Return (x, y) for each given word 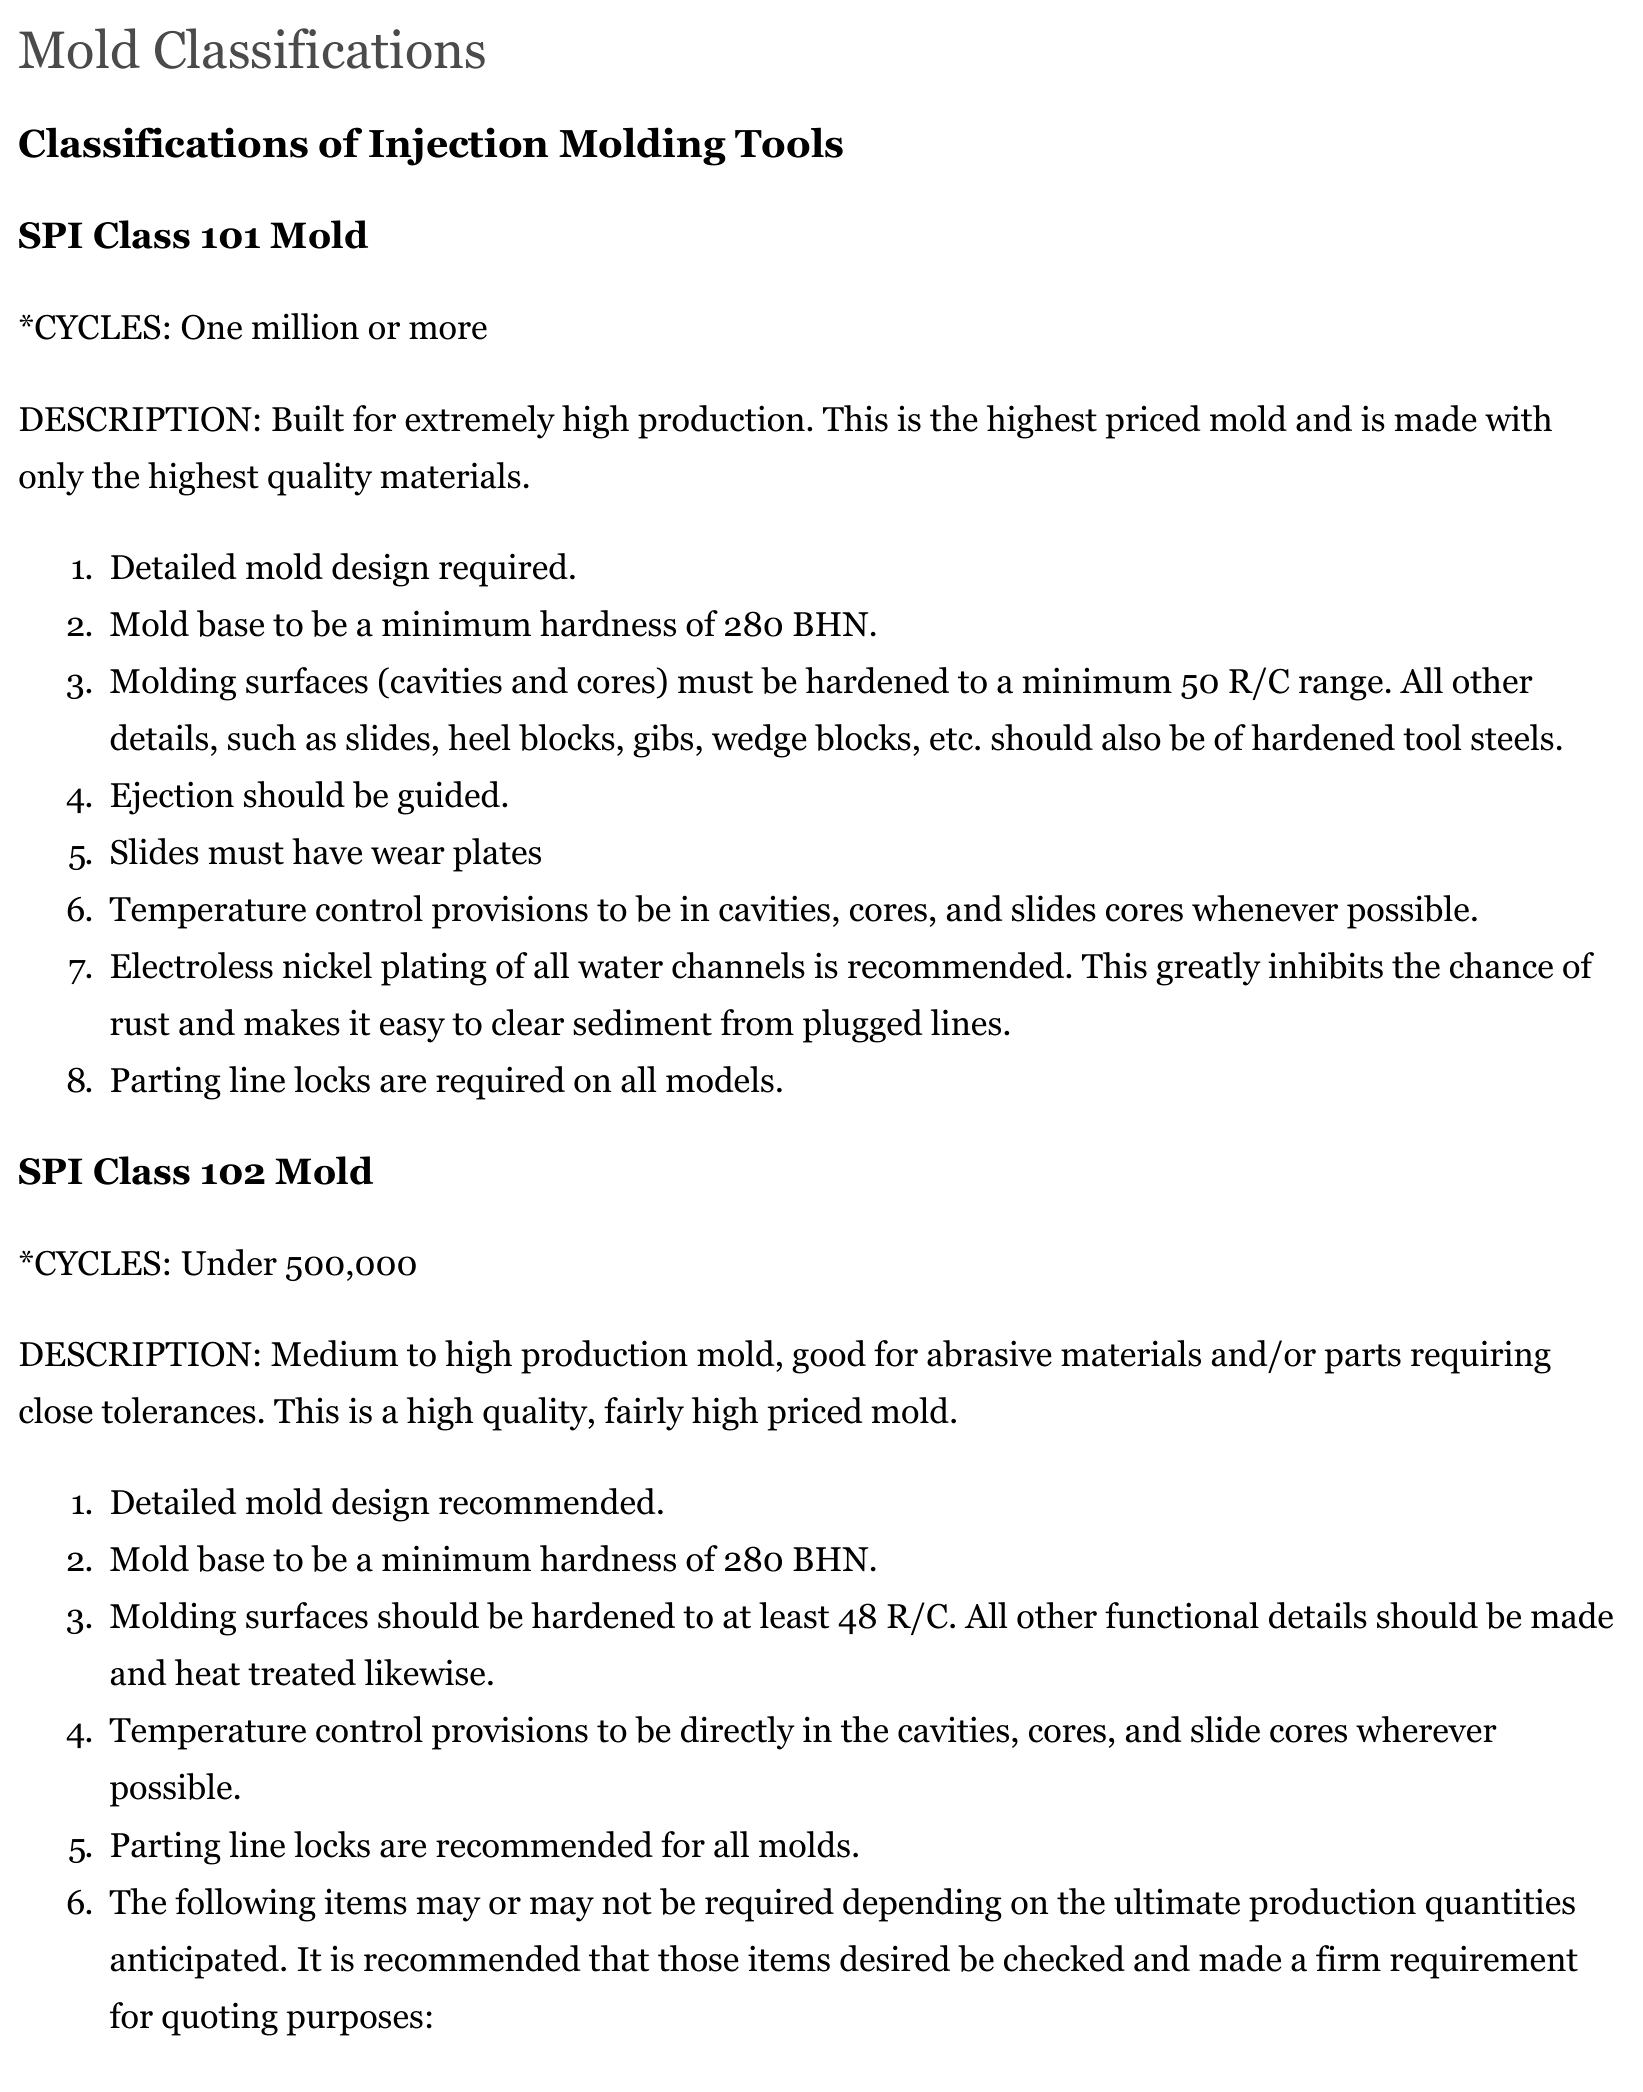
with (1518, 418)
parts (1363, 1359)
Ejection (172, 798)
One (212, 327)
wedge (759, 741)
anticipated (195, 1962)
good (829, 1357)
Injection (458, 146)
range (1341, 688)
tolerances (178, 1410)
